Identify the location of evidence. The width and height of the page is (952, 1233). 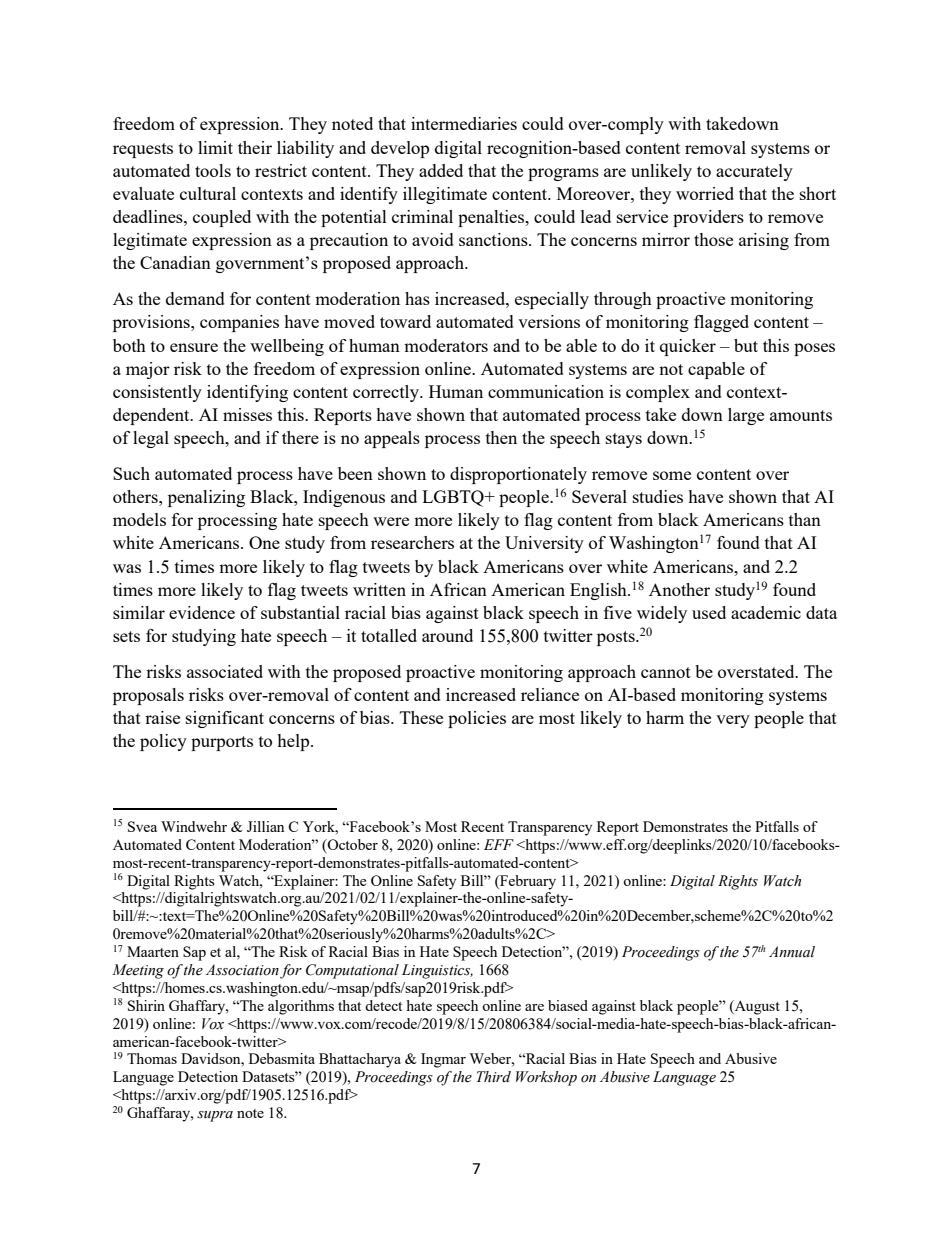
(202, 612).
